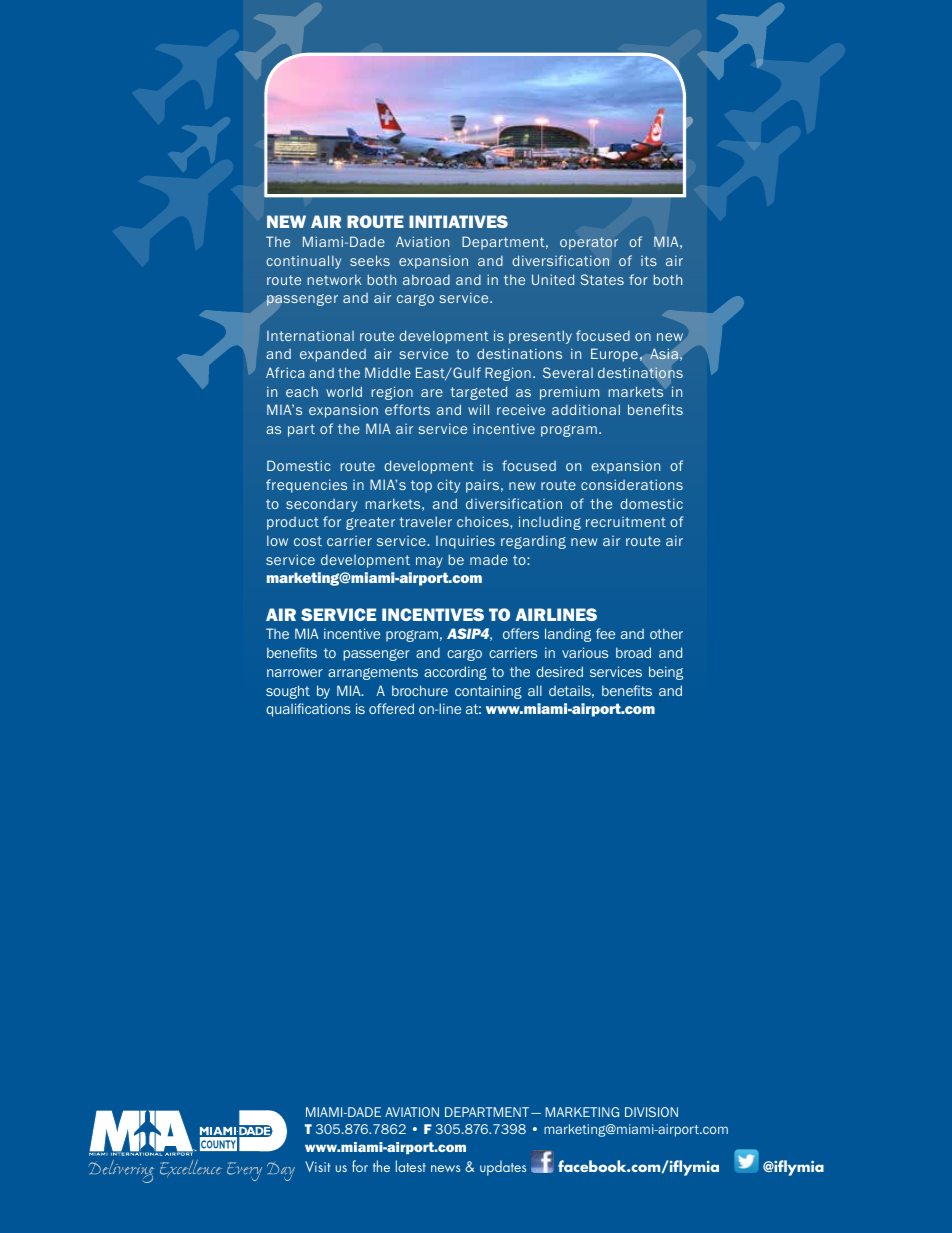 The height and width of the image is (1233, 952). What do you see at coordinates (445, 1168) in the image?
I see `news` at bounding box center [445, 1168].
